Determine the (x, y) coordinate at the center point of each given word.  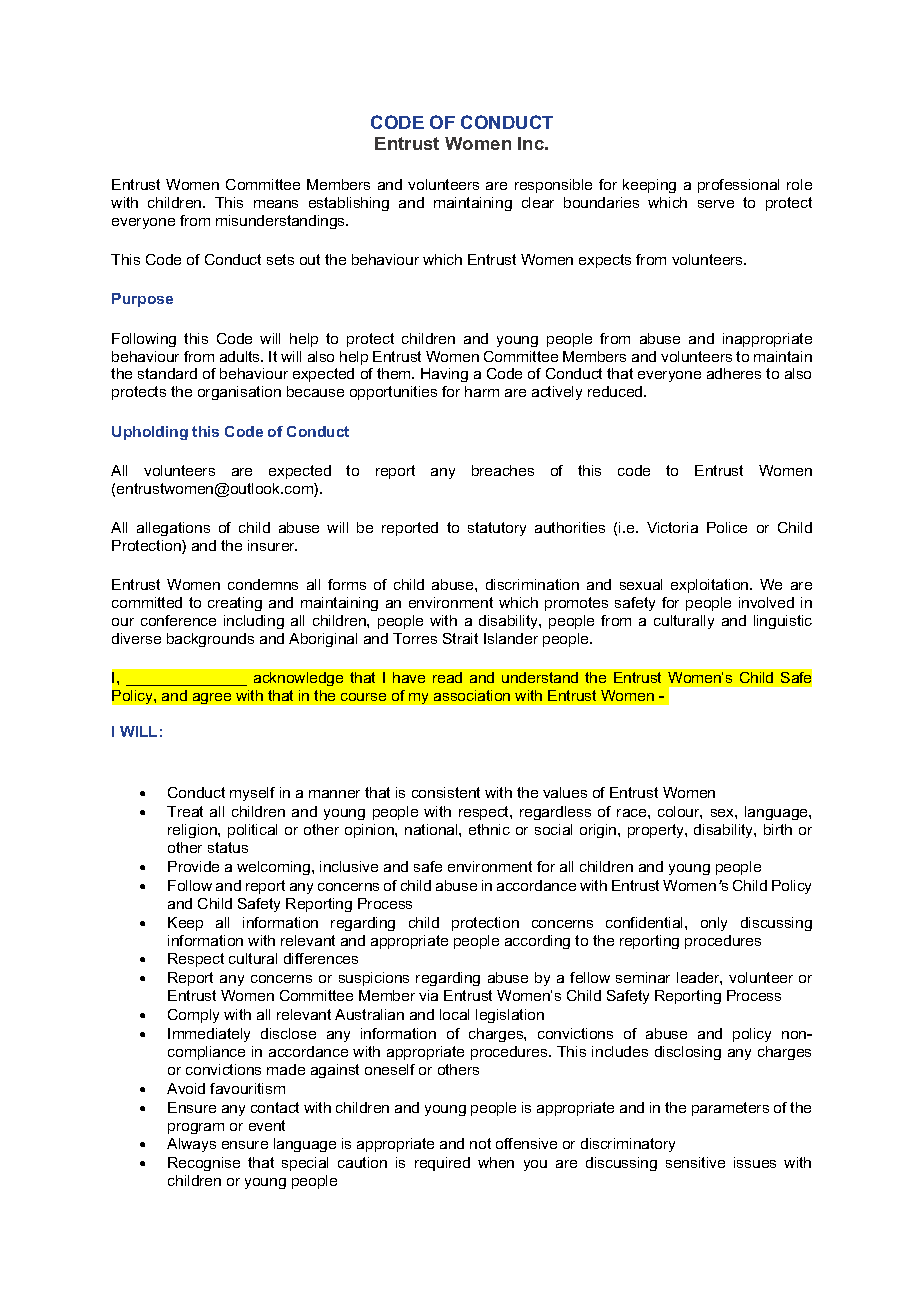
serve (716, 204)
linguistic (783, 622)
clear (538, 202)
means (276, 204)
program (196, 1128)
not (480, 1143)
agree (212, 698)
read (447, 677)
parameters (730, 1109)
